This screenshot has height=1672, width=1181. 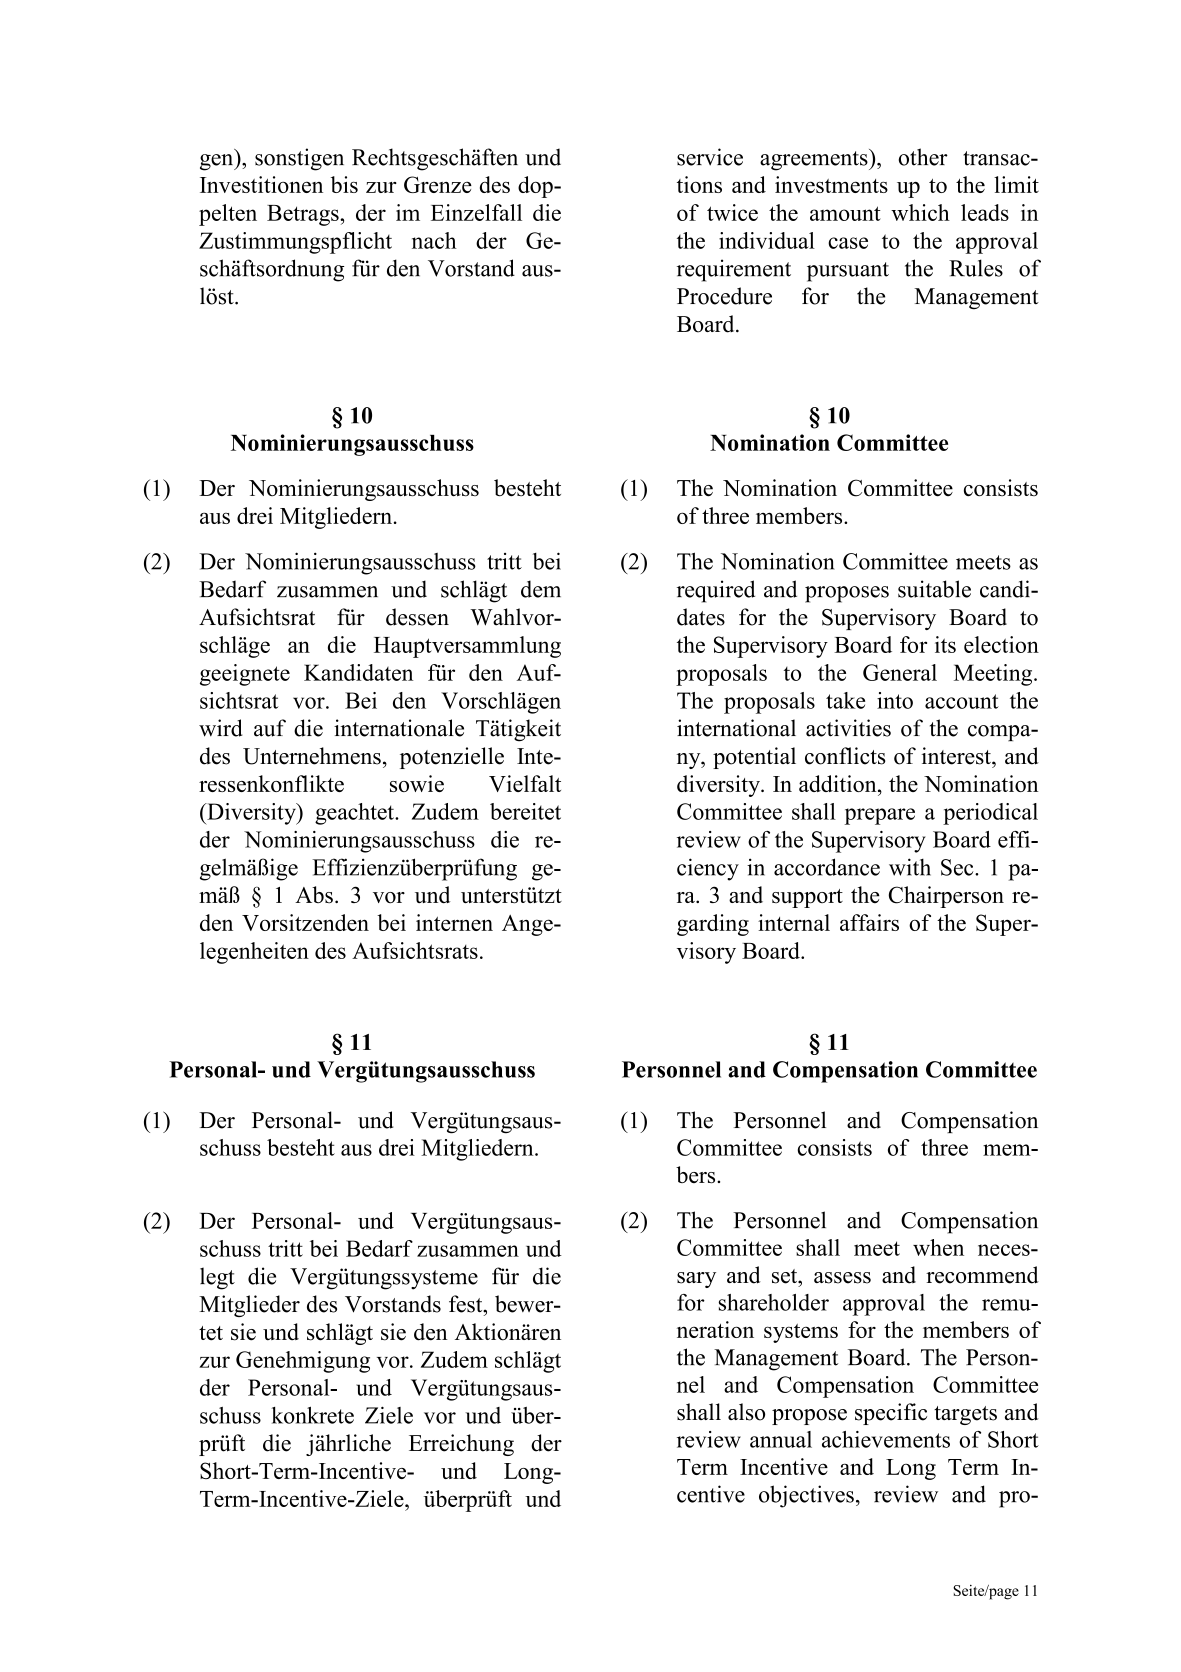 I want to click on twice, so click(x=732, y=212).
